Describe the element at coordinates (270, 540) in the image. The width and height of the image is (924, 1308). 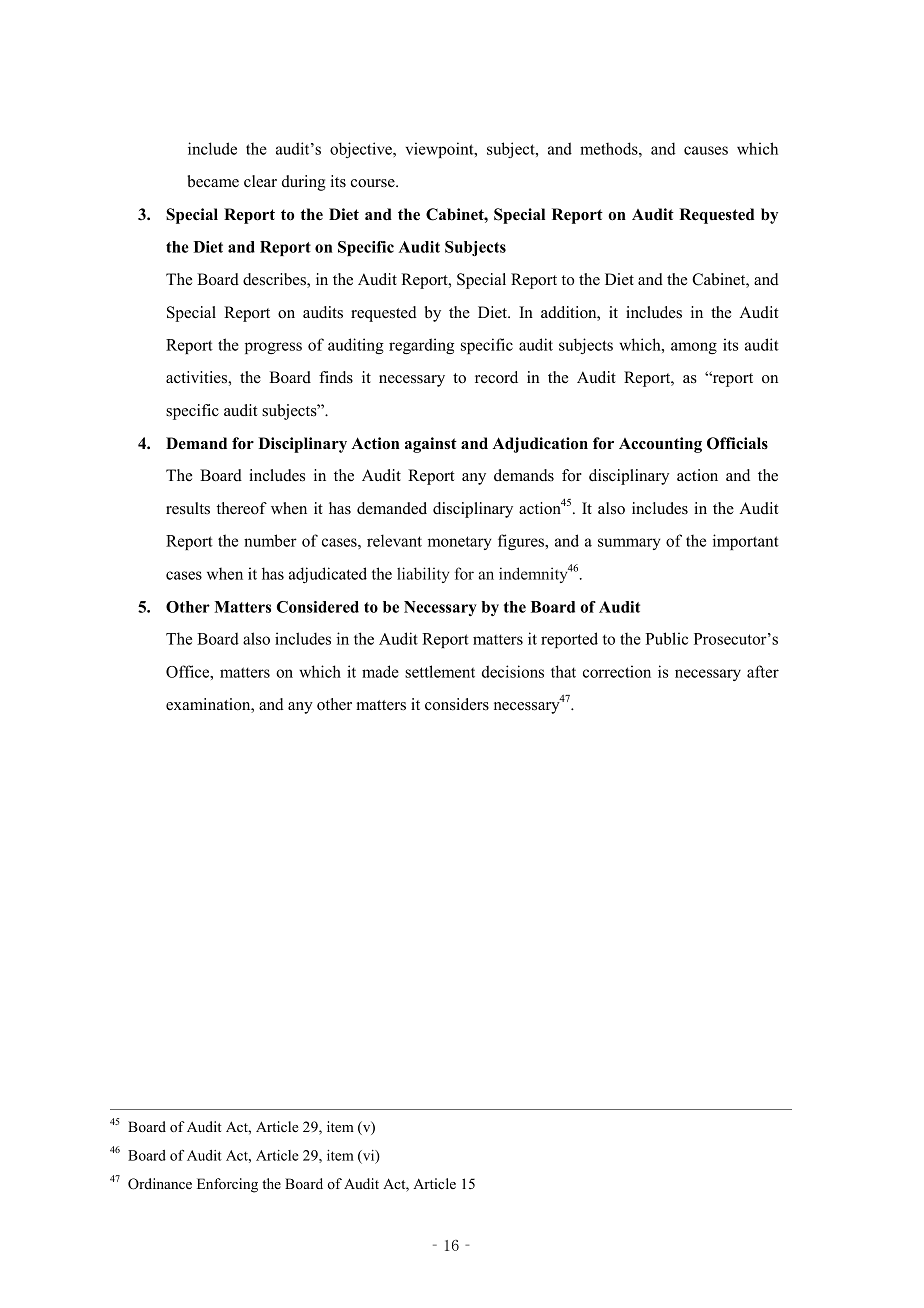
I see `number` at that location.
